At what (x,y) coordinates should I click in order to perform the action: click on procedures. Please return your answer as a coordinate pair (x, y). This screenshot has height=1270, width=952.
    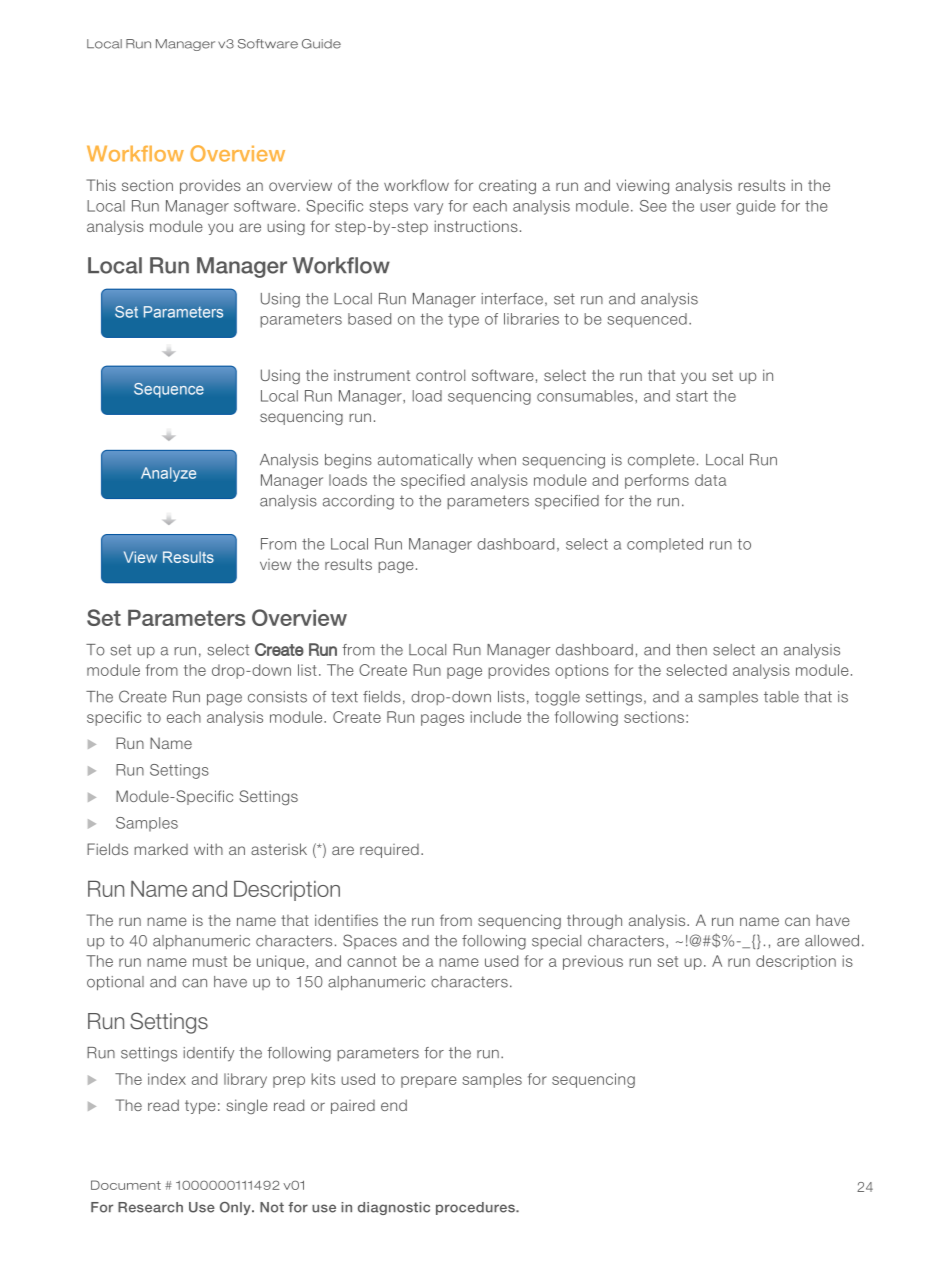
    Looking at the image, I should click on (476, 1208).
